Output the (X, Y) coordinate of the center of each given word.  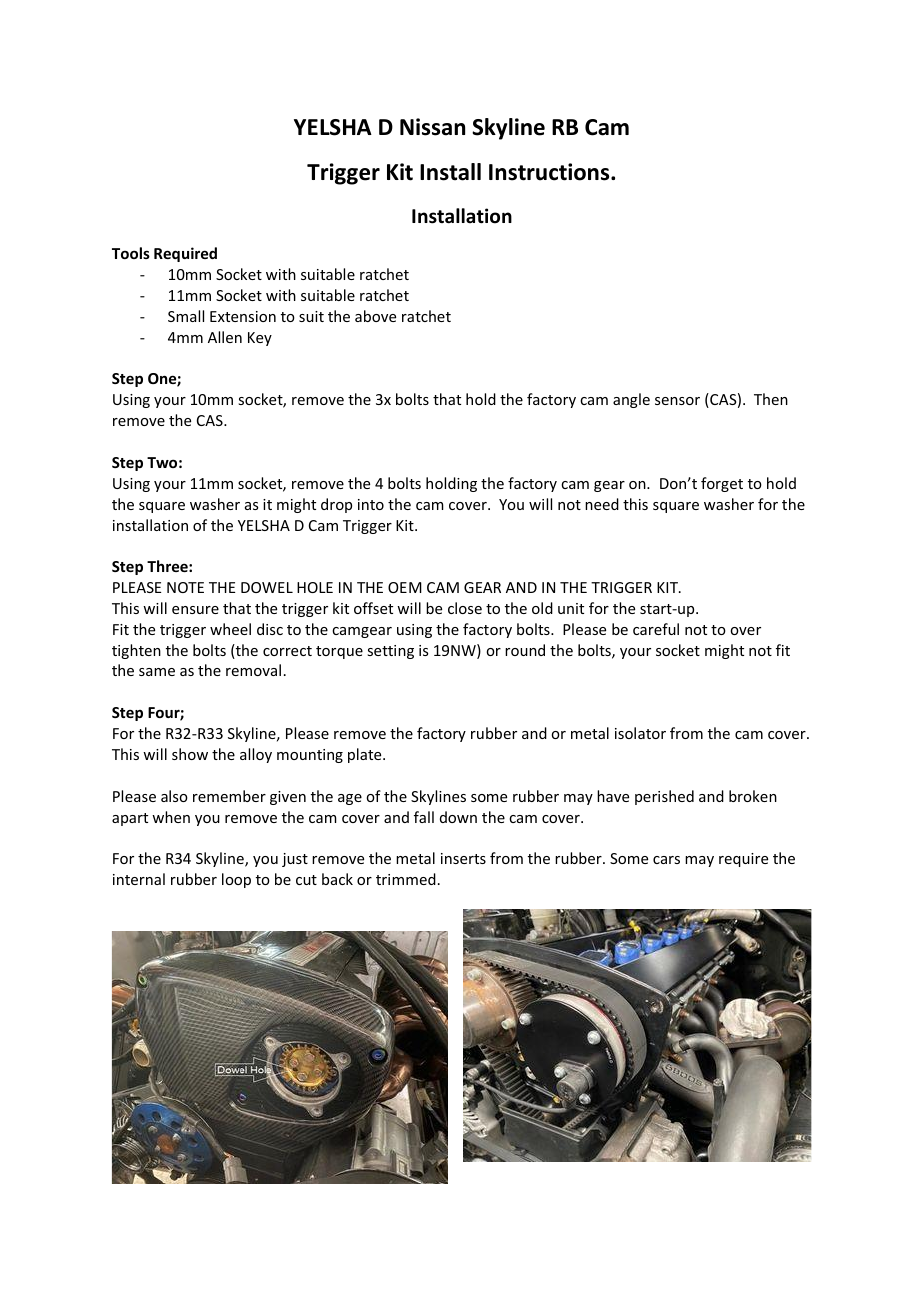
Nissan (432, 127)
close (465, 608)
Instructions (550, 172)
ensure (195, 610)
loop (236, 880)
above (375, 316)
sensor (677, 401)
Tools (131, 253)
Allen (225, 337)
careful (656, 629)
